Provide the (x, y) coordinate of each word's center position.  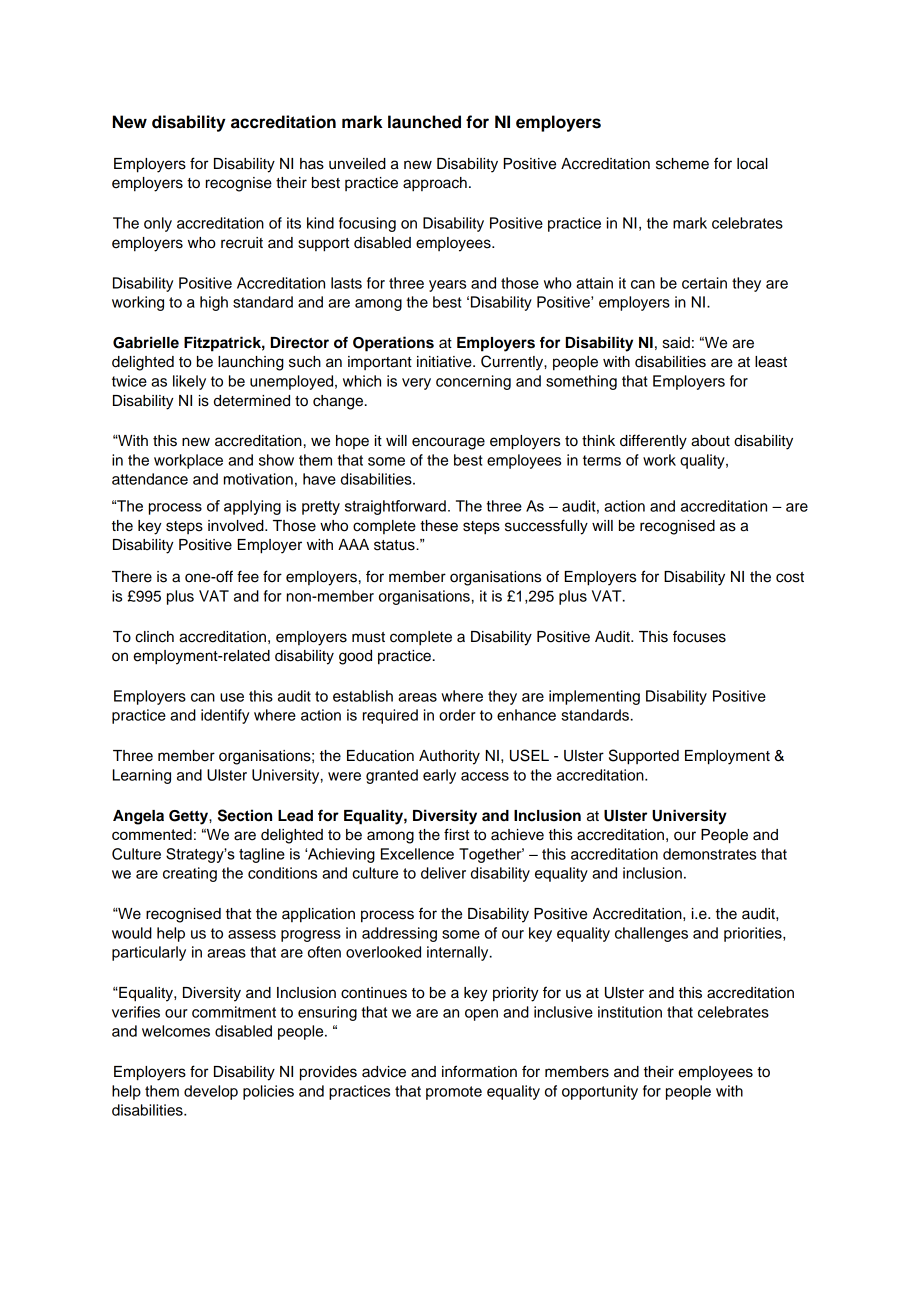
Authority (449, 757)
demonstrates (709, 854)
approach (435, 184)
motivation (258, 479)
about (710, 441)
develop (211, 1092)
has (312, 164)
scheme (682, 164)
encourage (448, 443)
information (479, 1071)
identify (225, 716)
